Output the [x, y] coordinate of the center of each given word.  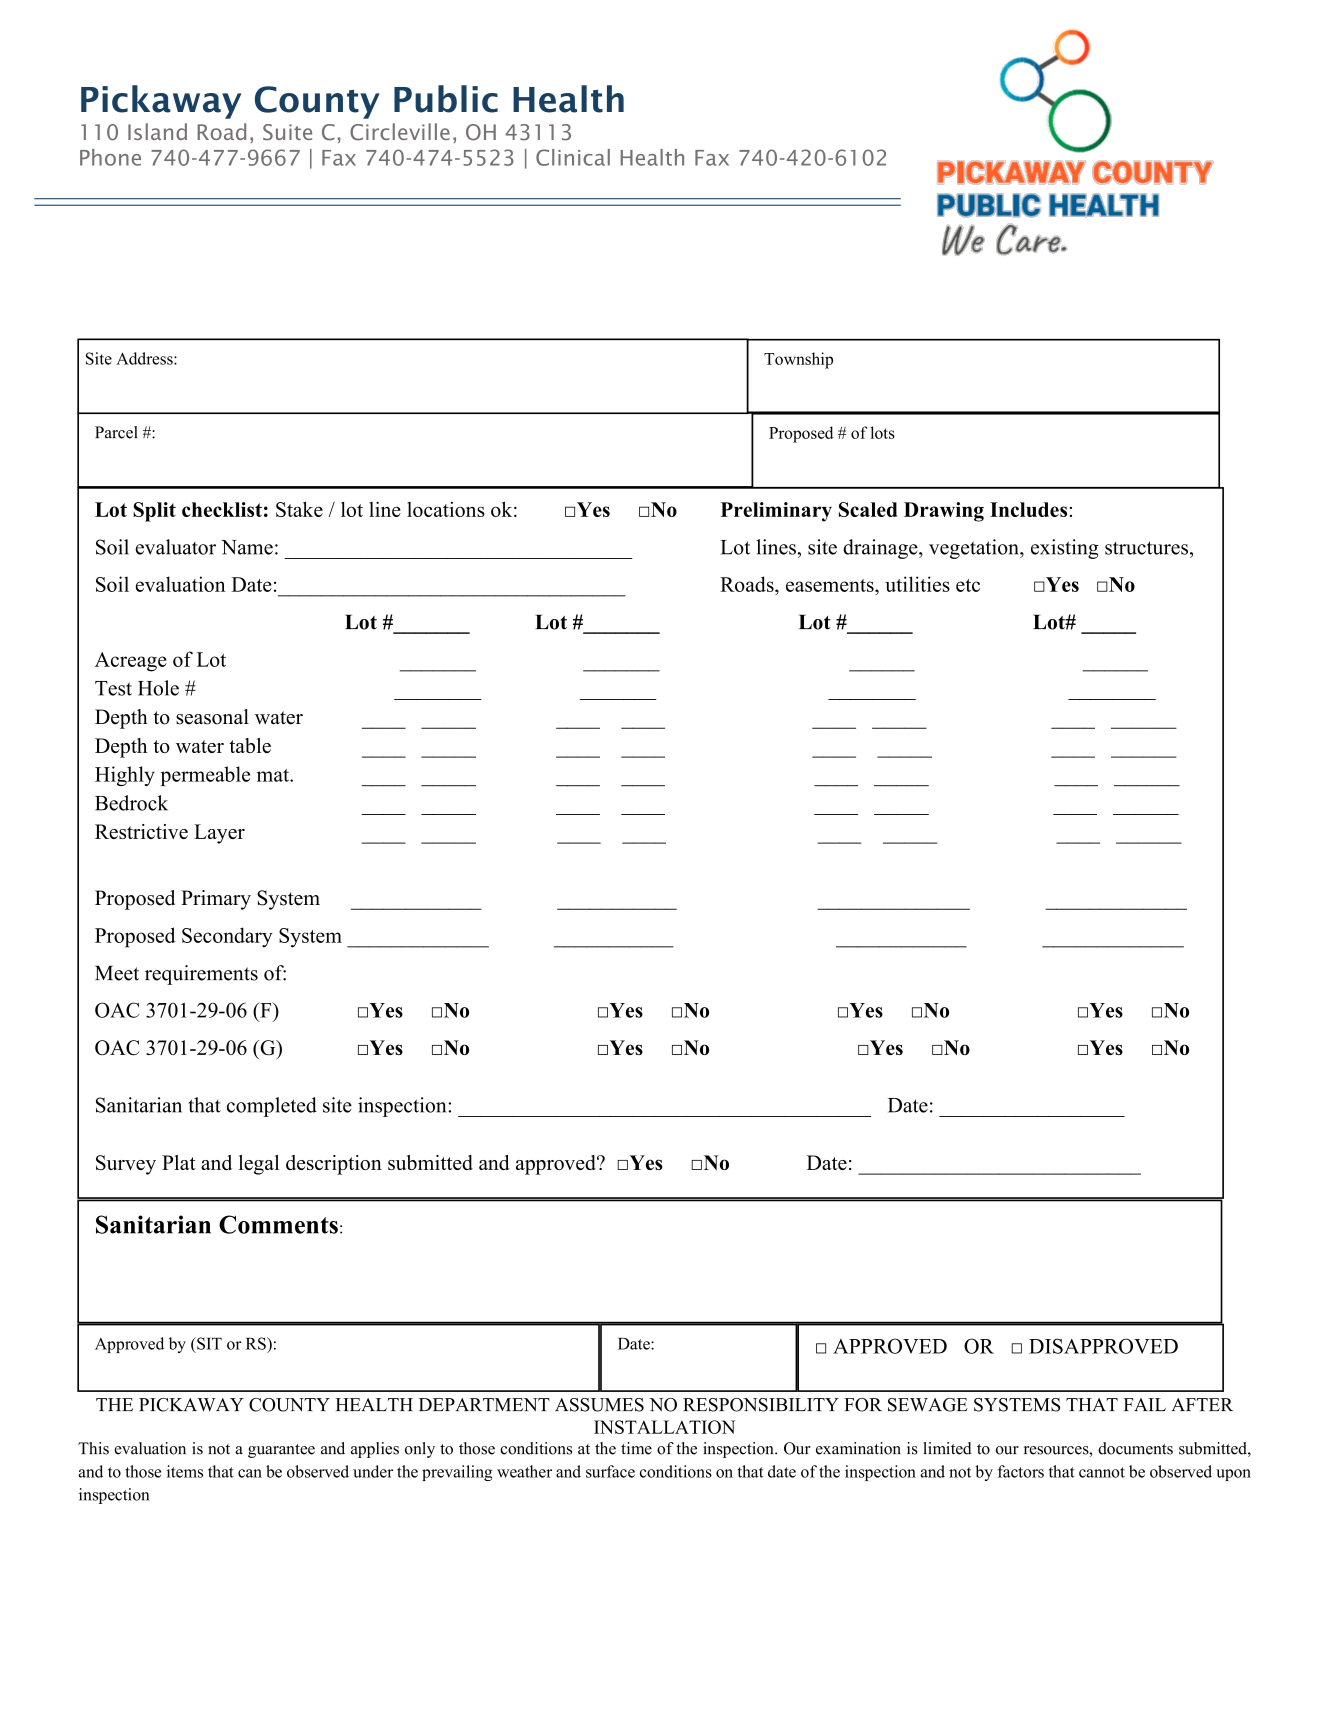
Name [247, 547]
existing [1065, 549]
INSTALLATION [664, 1427]
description [334, 1165]
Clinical [573, 157]
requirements [201, 975]
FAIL [1144, 1404]
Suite [287, 132]
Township [798, 360]
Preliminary [776, 512]
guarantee [281, 1451]
